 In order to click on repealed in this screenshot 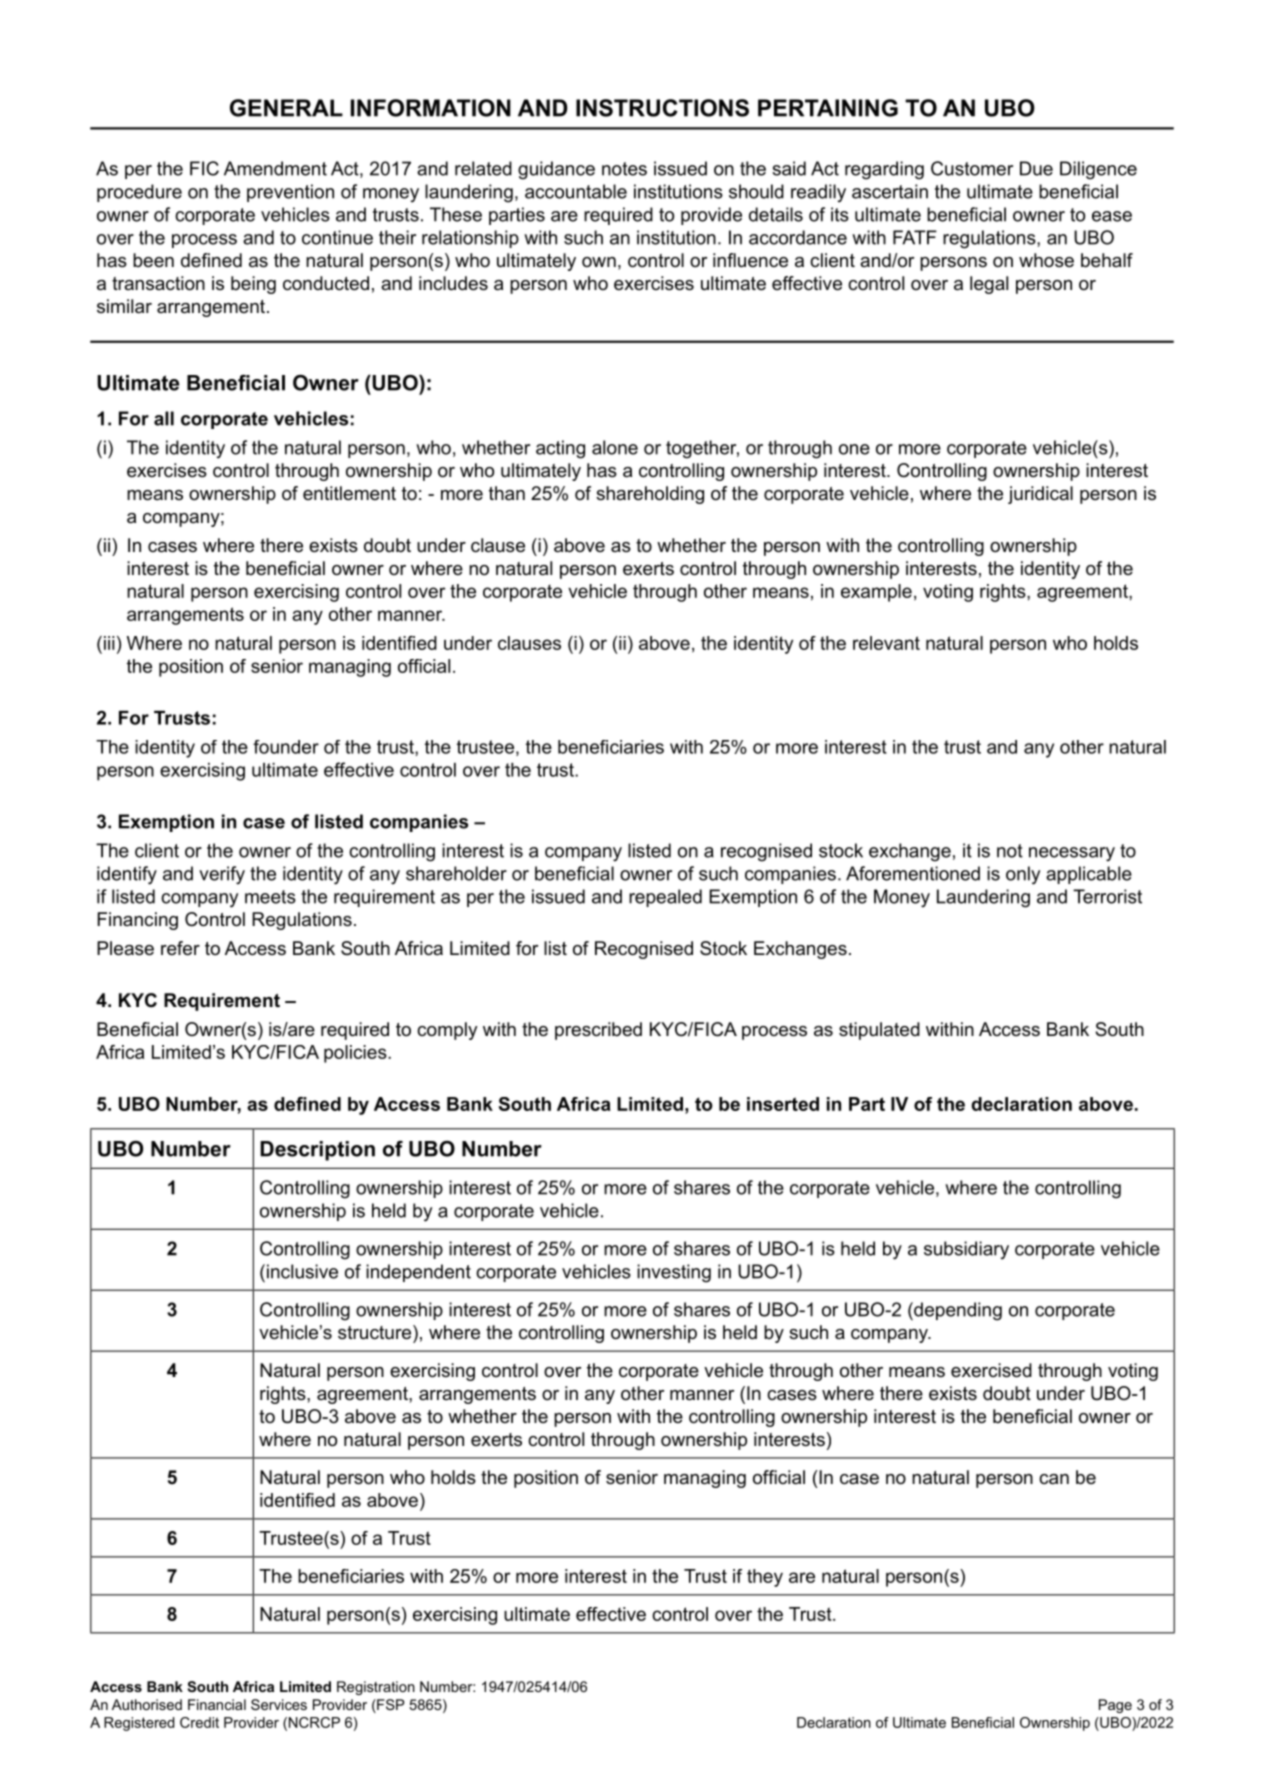, I will do `click(665, 898)`.
